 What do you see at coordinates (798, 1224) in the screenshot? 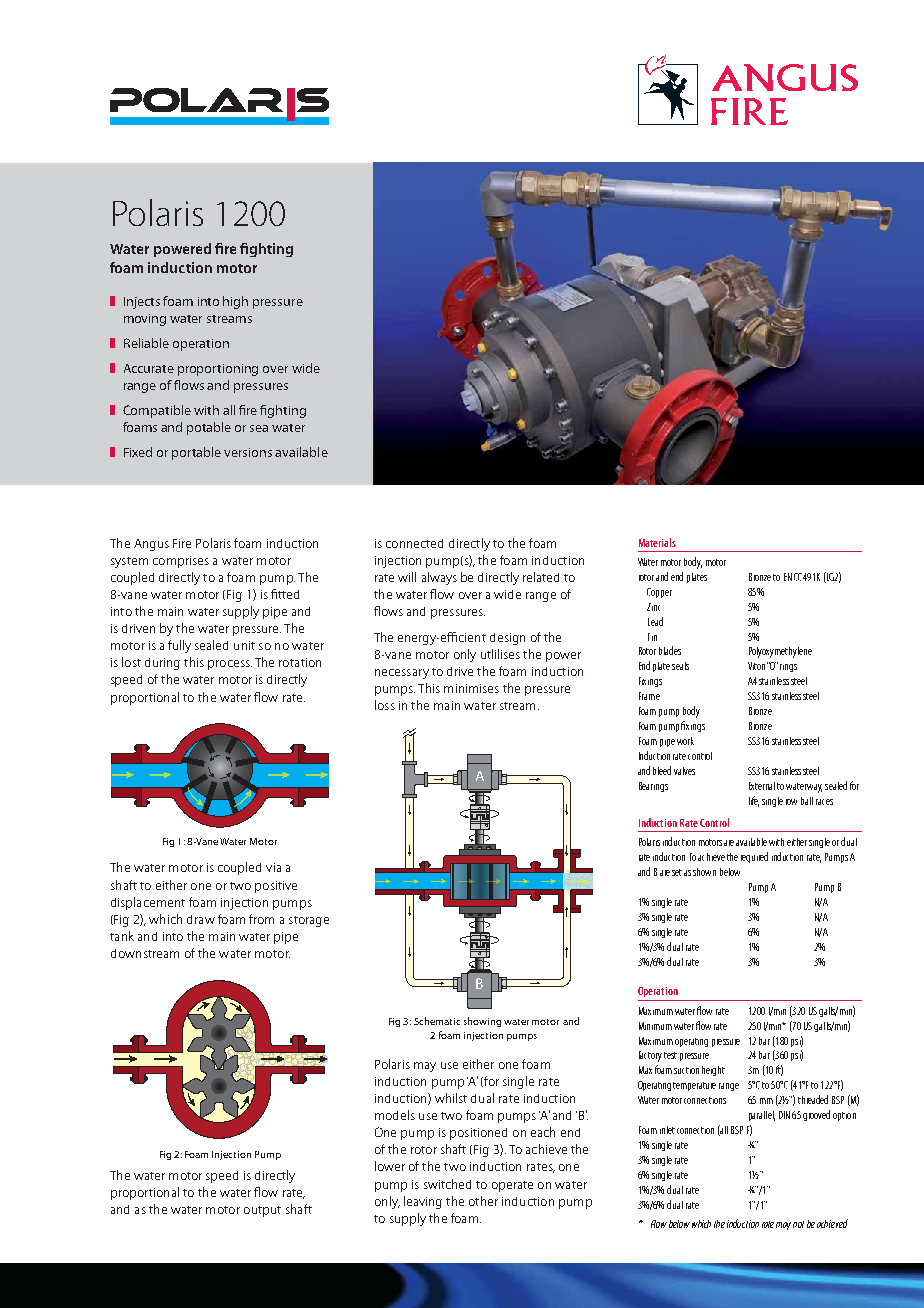
I see `not` at bounding box center [798, 1224].
